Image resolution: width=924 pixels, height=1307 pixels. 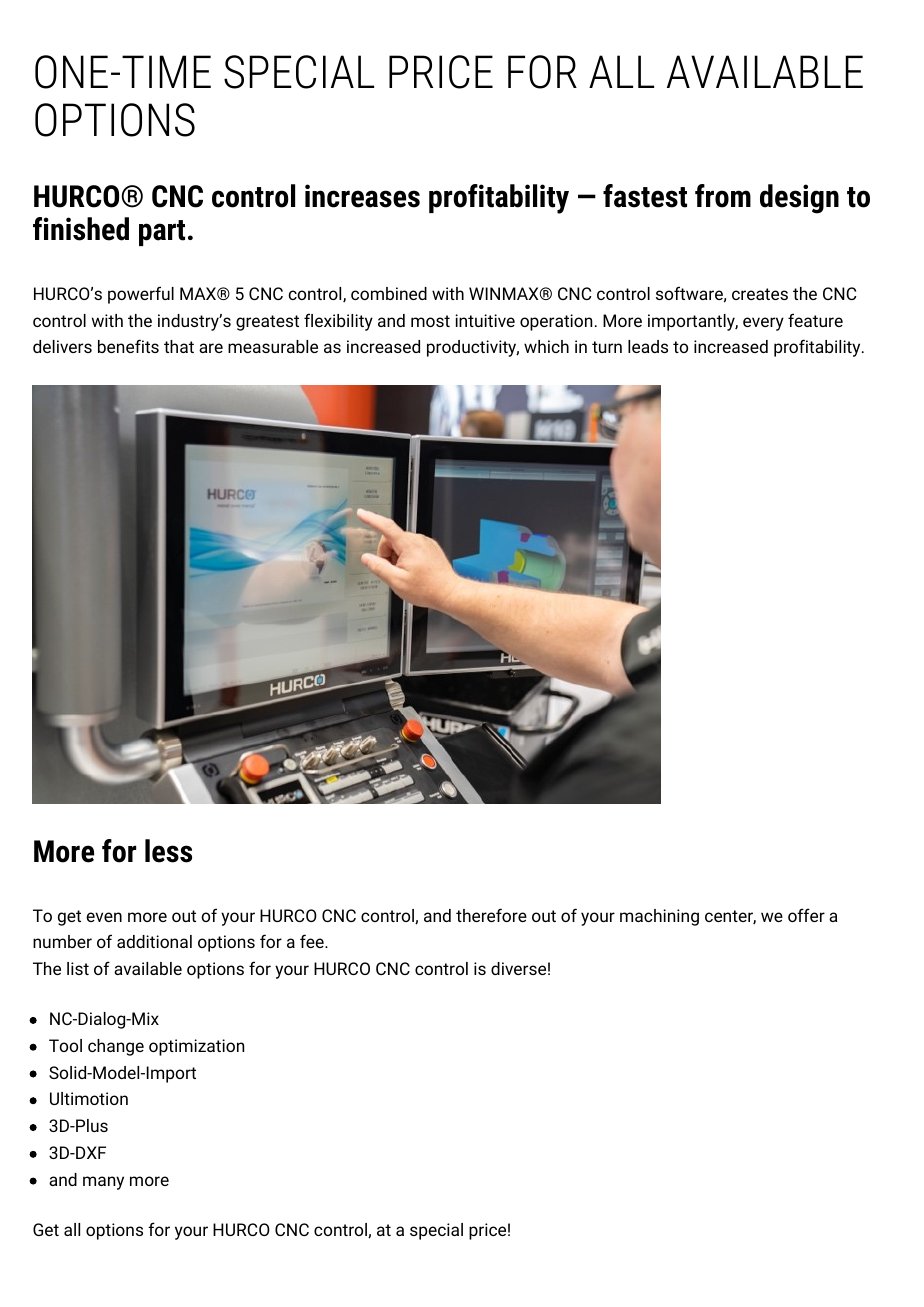 What do you see at coordinates (491, 915) in the image?
I see `therefore` at bounding box center [491, 915].
